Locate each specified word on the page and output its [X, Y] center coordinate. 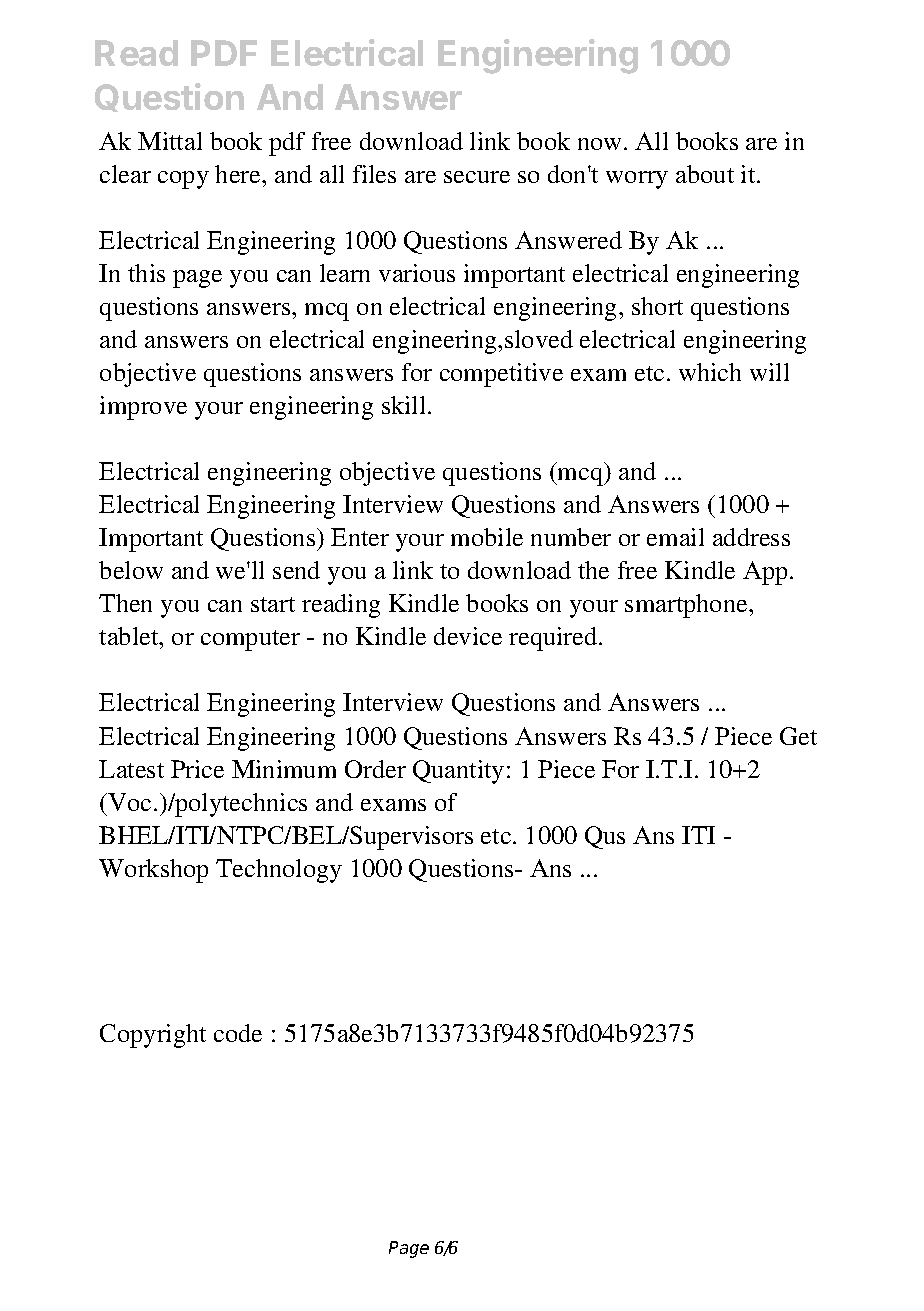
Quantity [458, 772]
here [239, 174]
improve [143, 408]
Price [197, 769]
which [710, 372]
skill [403, 405]
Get [798, 736]
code [238, 1033]
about [705, 174]
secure [477, 177]
